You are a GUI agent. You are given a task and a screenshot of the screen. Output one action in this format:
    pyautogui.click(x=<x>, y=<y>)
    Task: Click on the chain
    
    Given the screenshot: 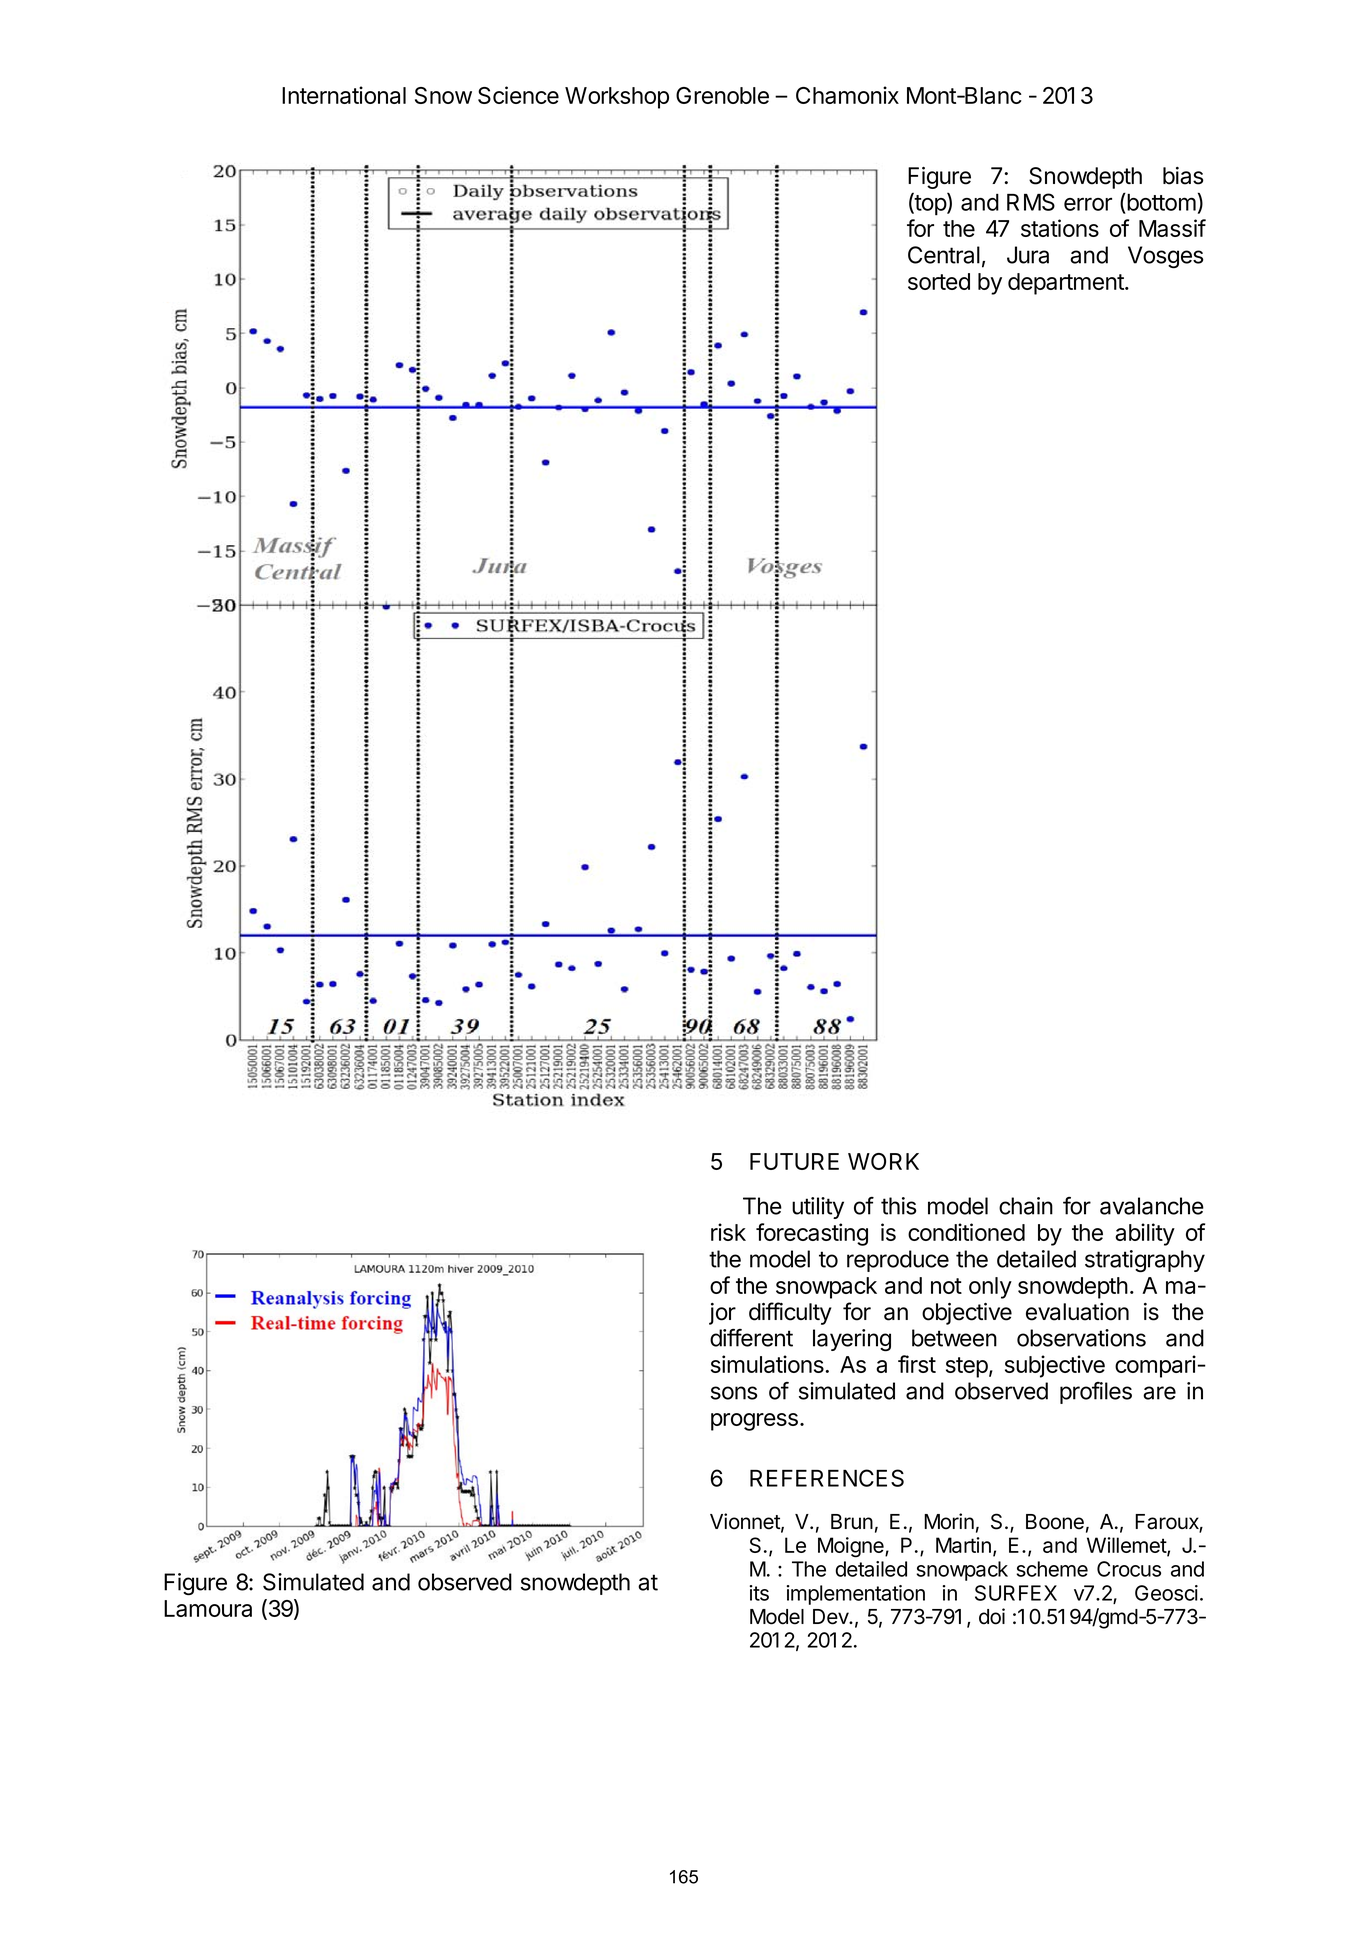 What is the action you would take?
    pyautogui.click(x=1026, y=1206)
